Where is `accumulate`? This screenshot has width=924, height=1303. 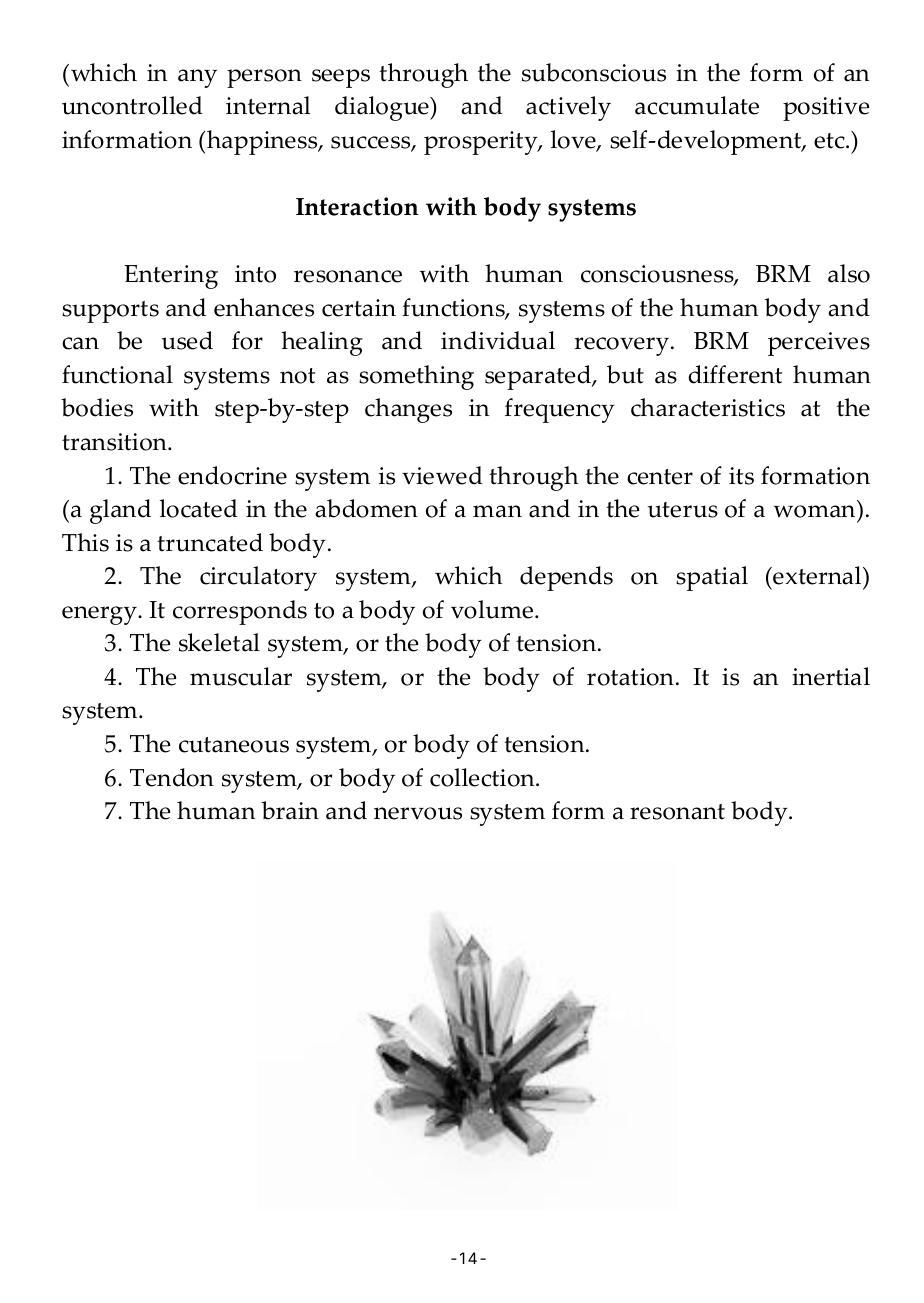 accumulate is located at coordinates (697, 105).
